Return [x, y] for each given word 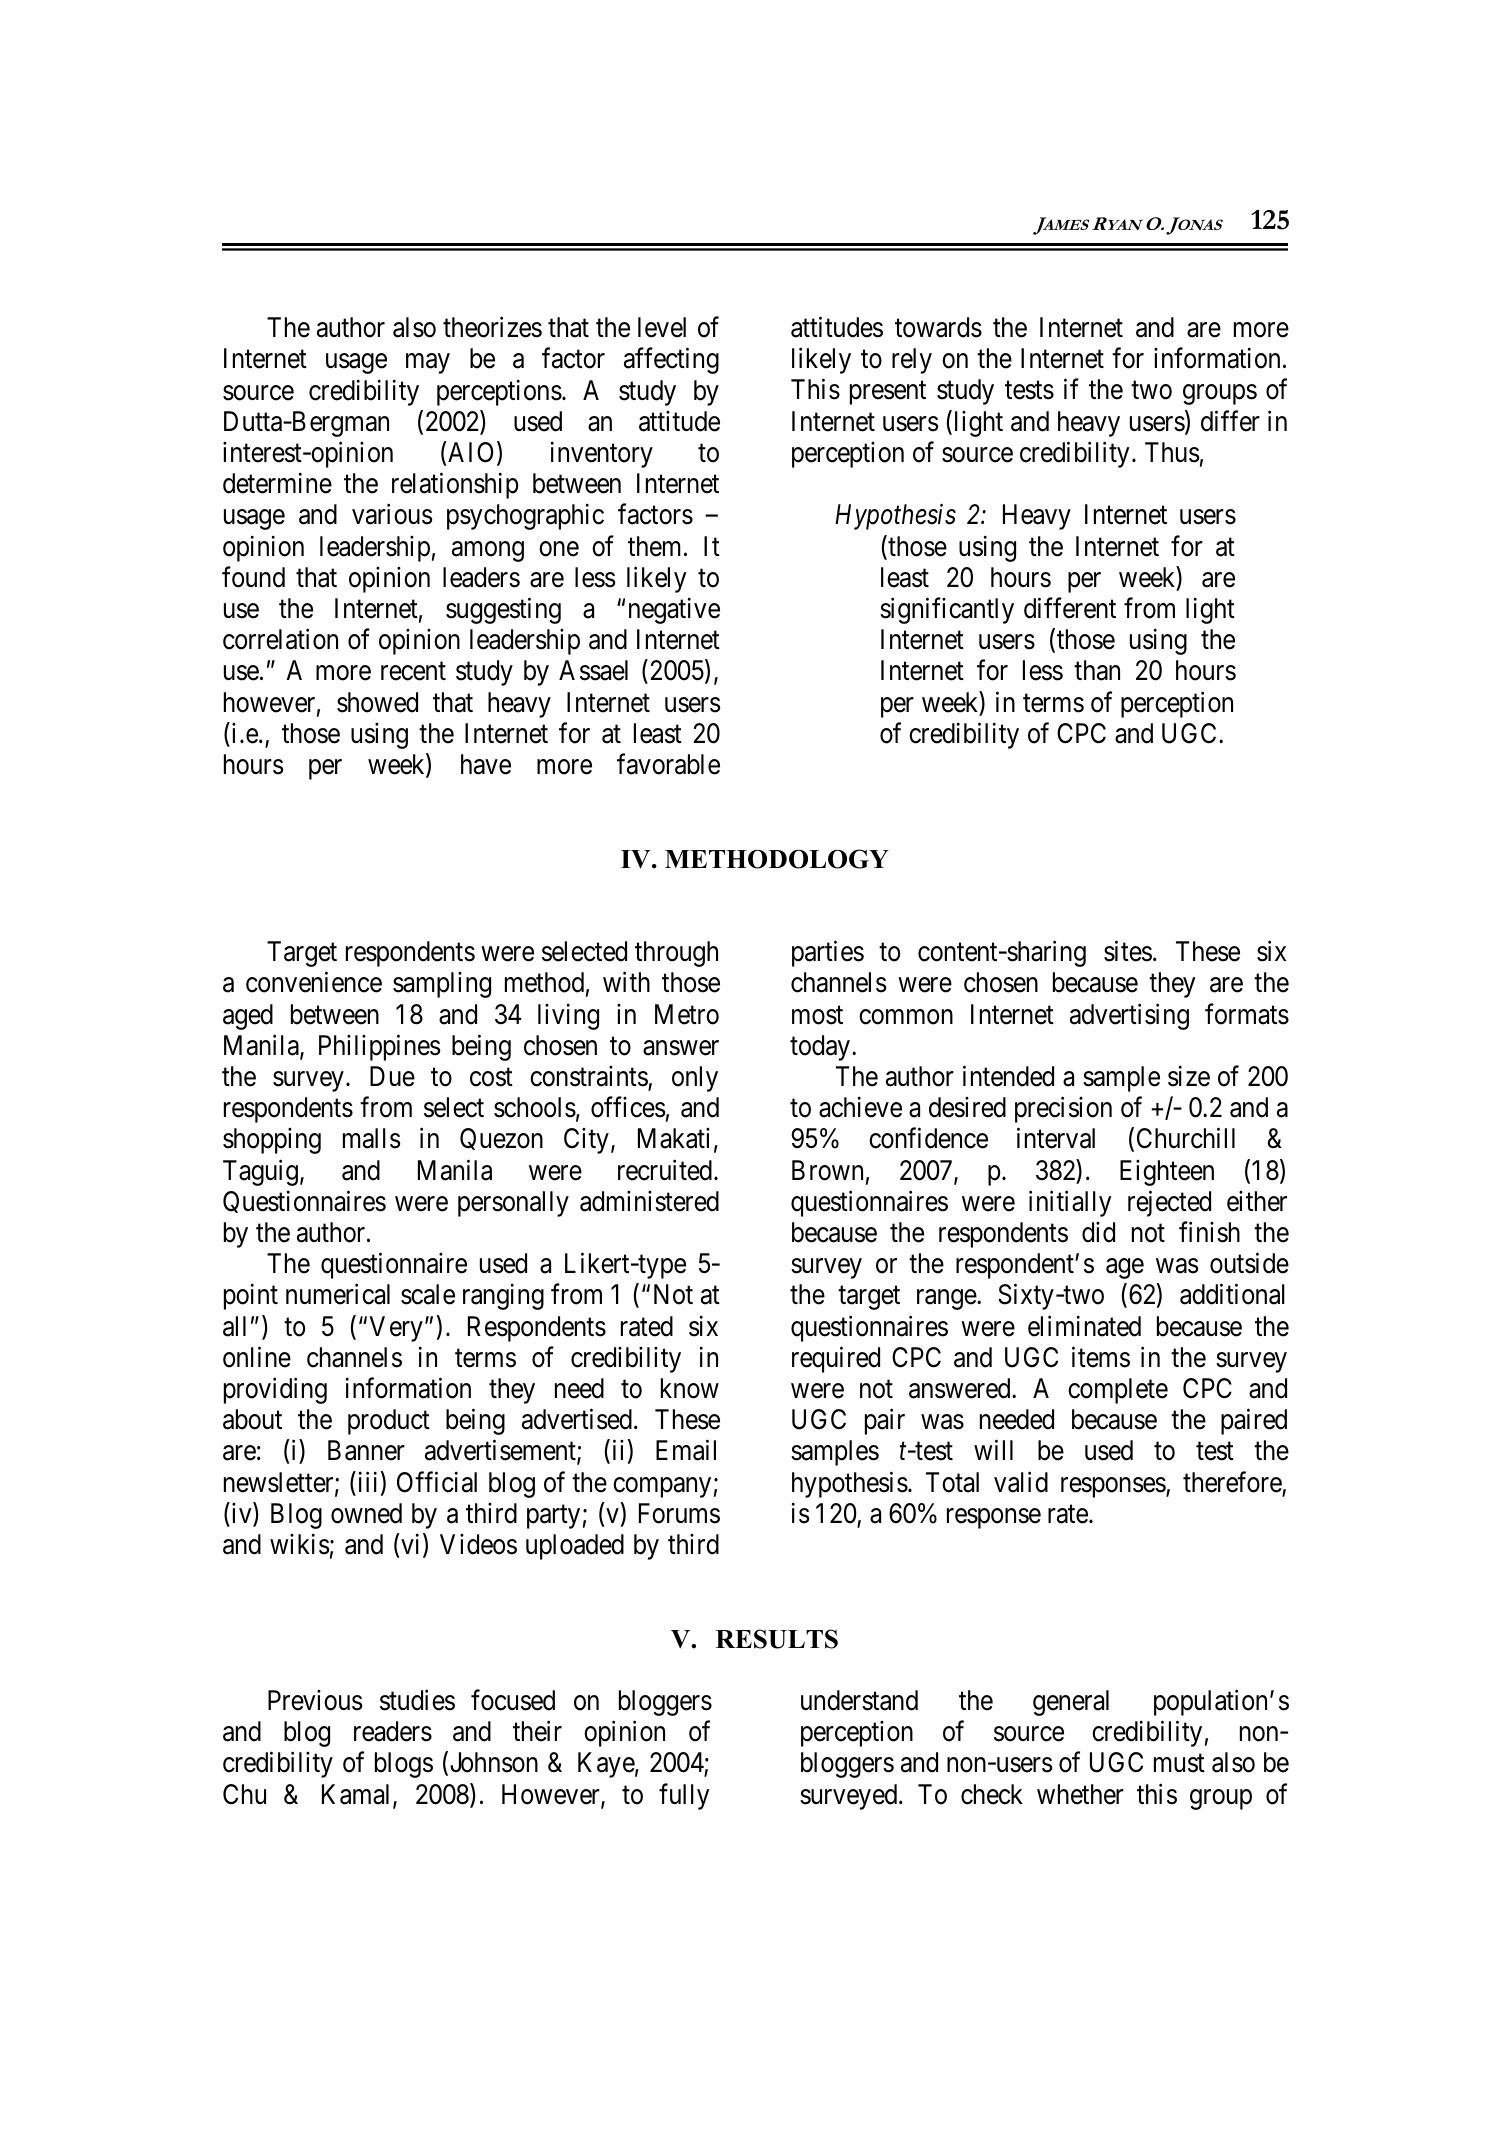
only [695, 1079]
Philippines [380, 1047]
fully [684, 1796]
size [1189, 1076]
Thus [1172, 452]
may [428, 364]
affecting [671, 361]
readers [393, 1731]
